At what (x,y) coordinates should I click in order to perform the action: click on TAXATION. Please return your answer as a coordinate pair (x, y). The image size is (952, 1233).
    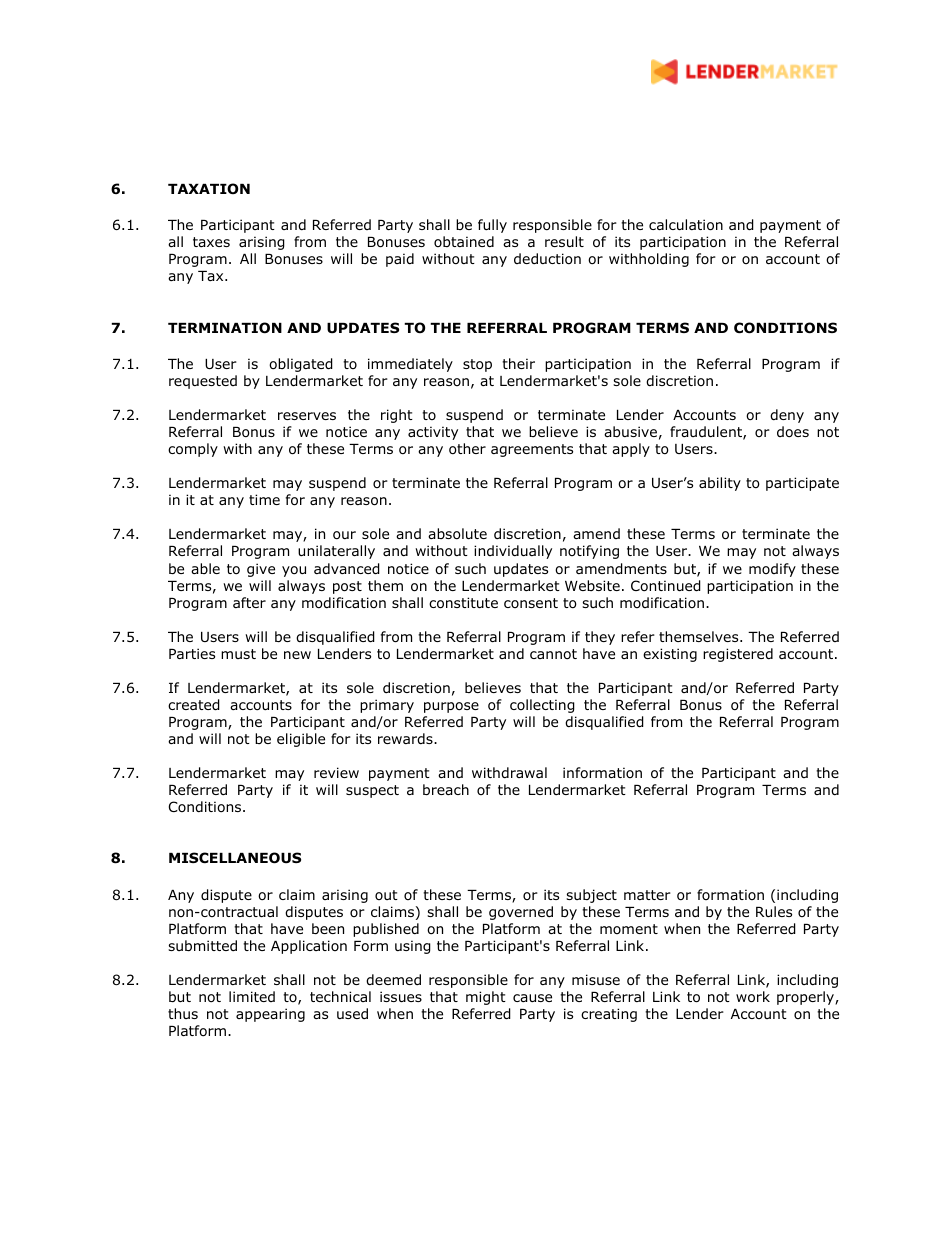
    Looking at the image, I should click on (209, 188).
